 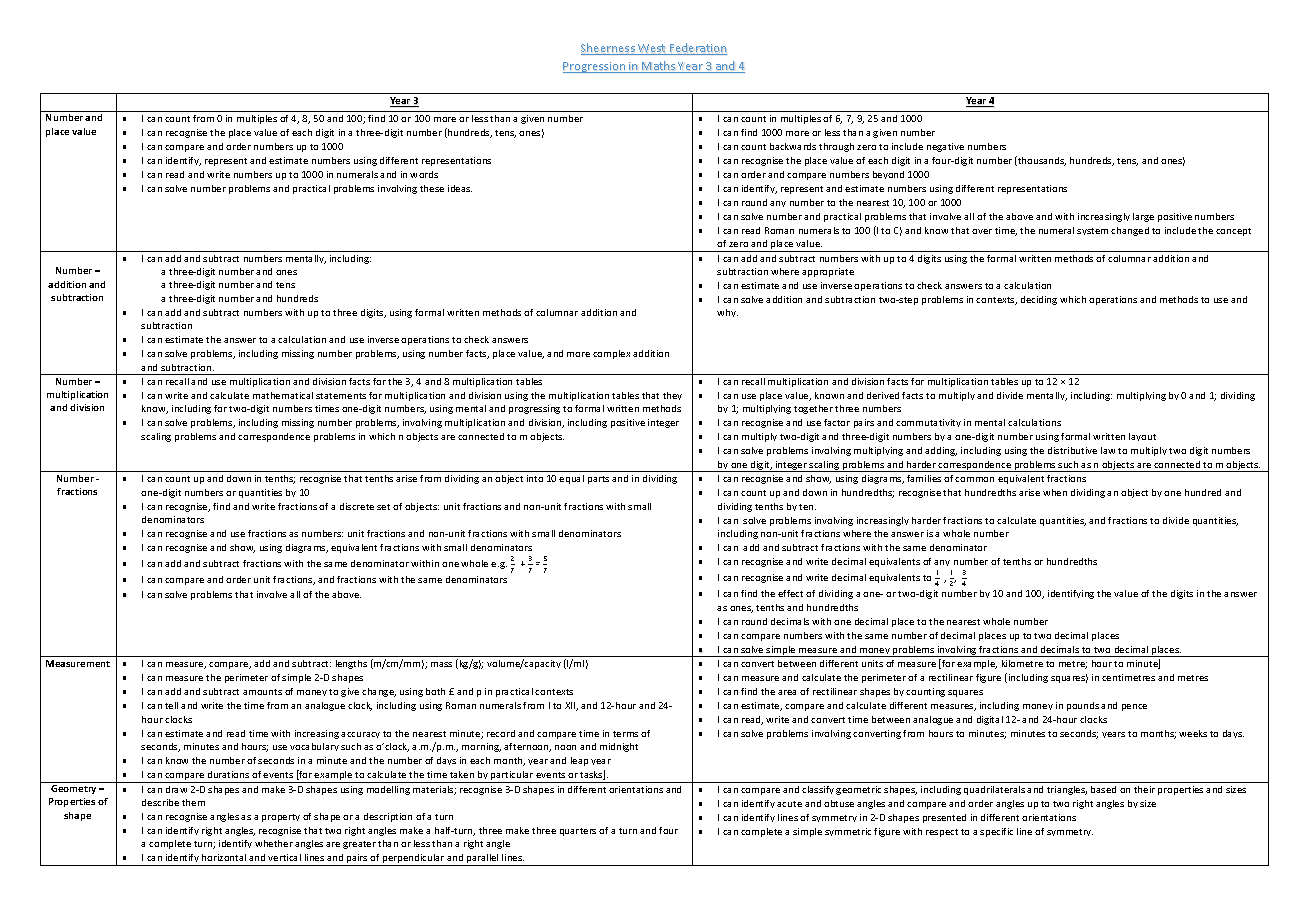 What do you see at coordinates (274, 843) in the image?
I see `whether` at bounding box center [274, 843].
